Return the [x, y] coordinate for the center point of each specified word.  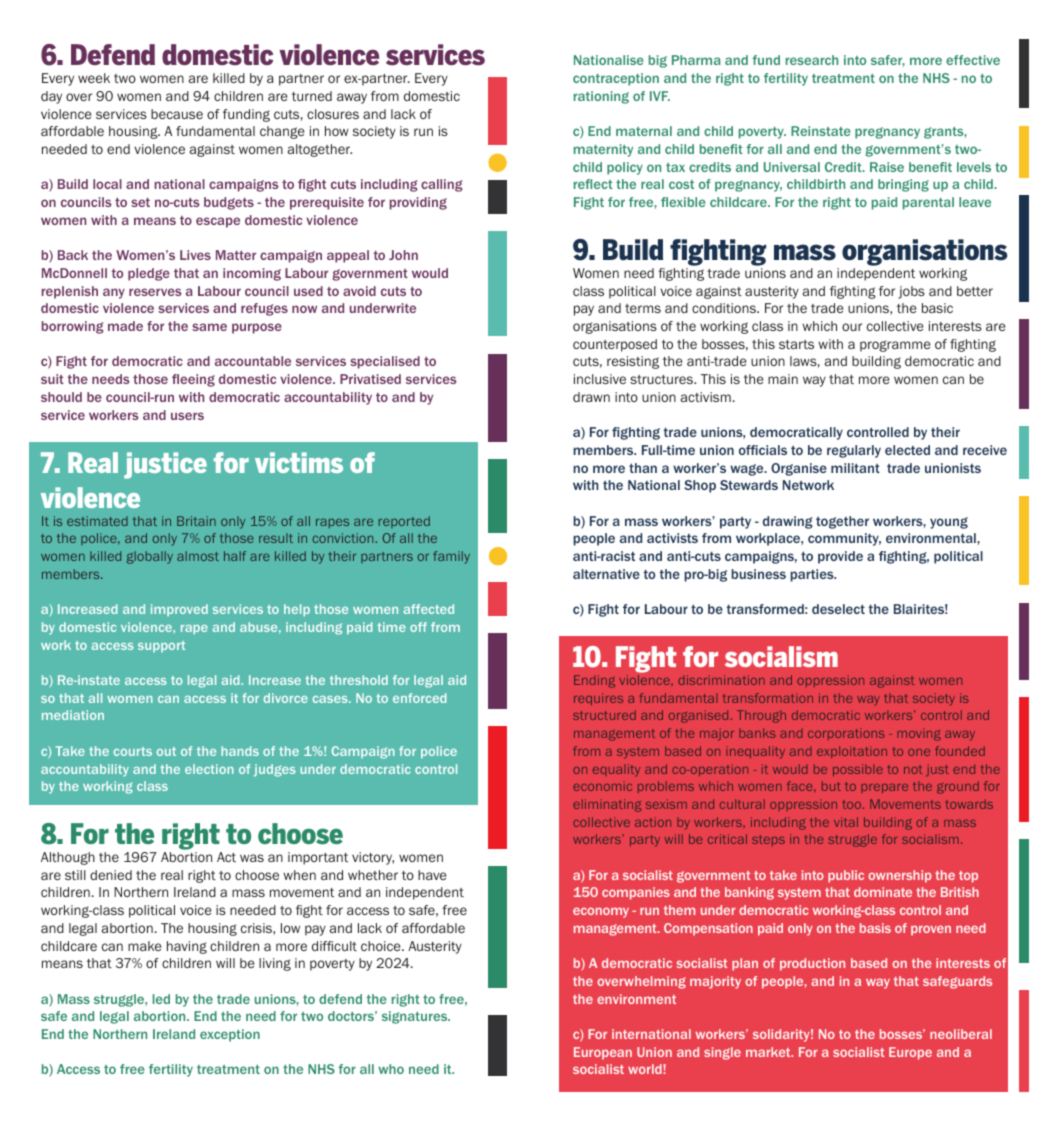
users [187, 416]
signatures [416, 1017]
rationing [601, 97]
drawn [591, 397]
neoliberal [961, 1034]
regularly [854, 451]
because [177, 114]
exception [230, 1035]
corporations [846, 734]
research [812, 60]
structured [604, 715]
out [166, 751]
